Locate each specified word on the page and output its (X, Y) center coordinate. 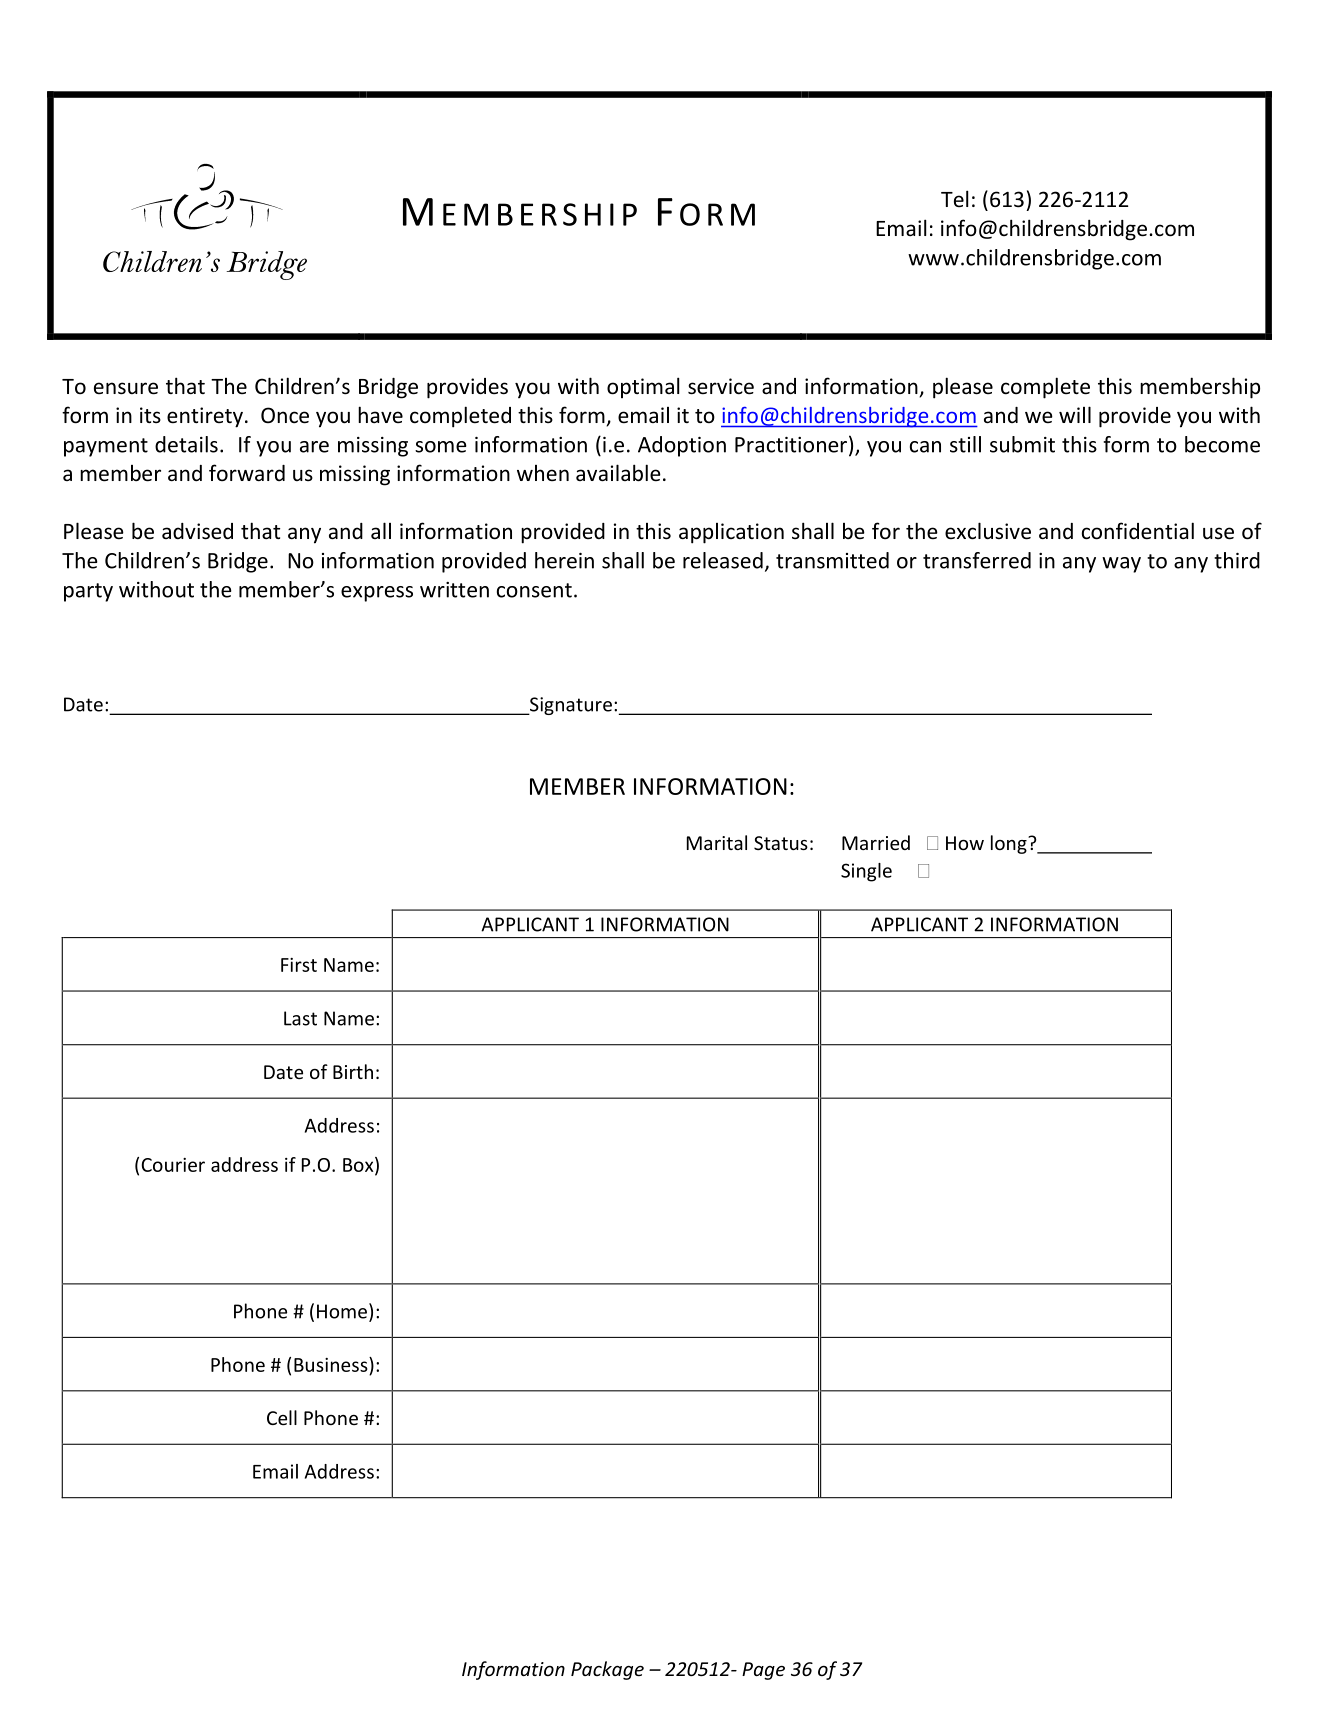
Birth (353, 1071)
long (1010, 844)
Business (332, 1364)
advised (197, 531)
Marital (717, 842)
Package (607, 1670)
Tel (955, 198)
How (965, 843)
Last (300, 1018)
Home (342, 1311)
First (299, 965)
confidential (1138, 531)
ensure (126, 388)
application (731, 533)
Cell (282, 1417)
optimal (643, 387)
